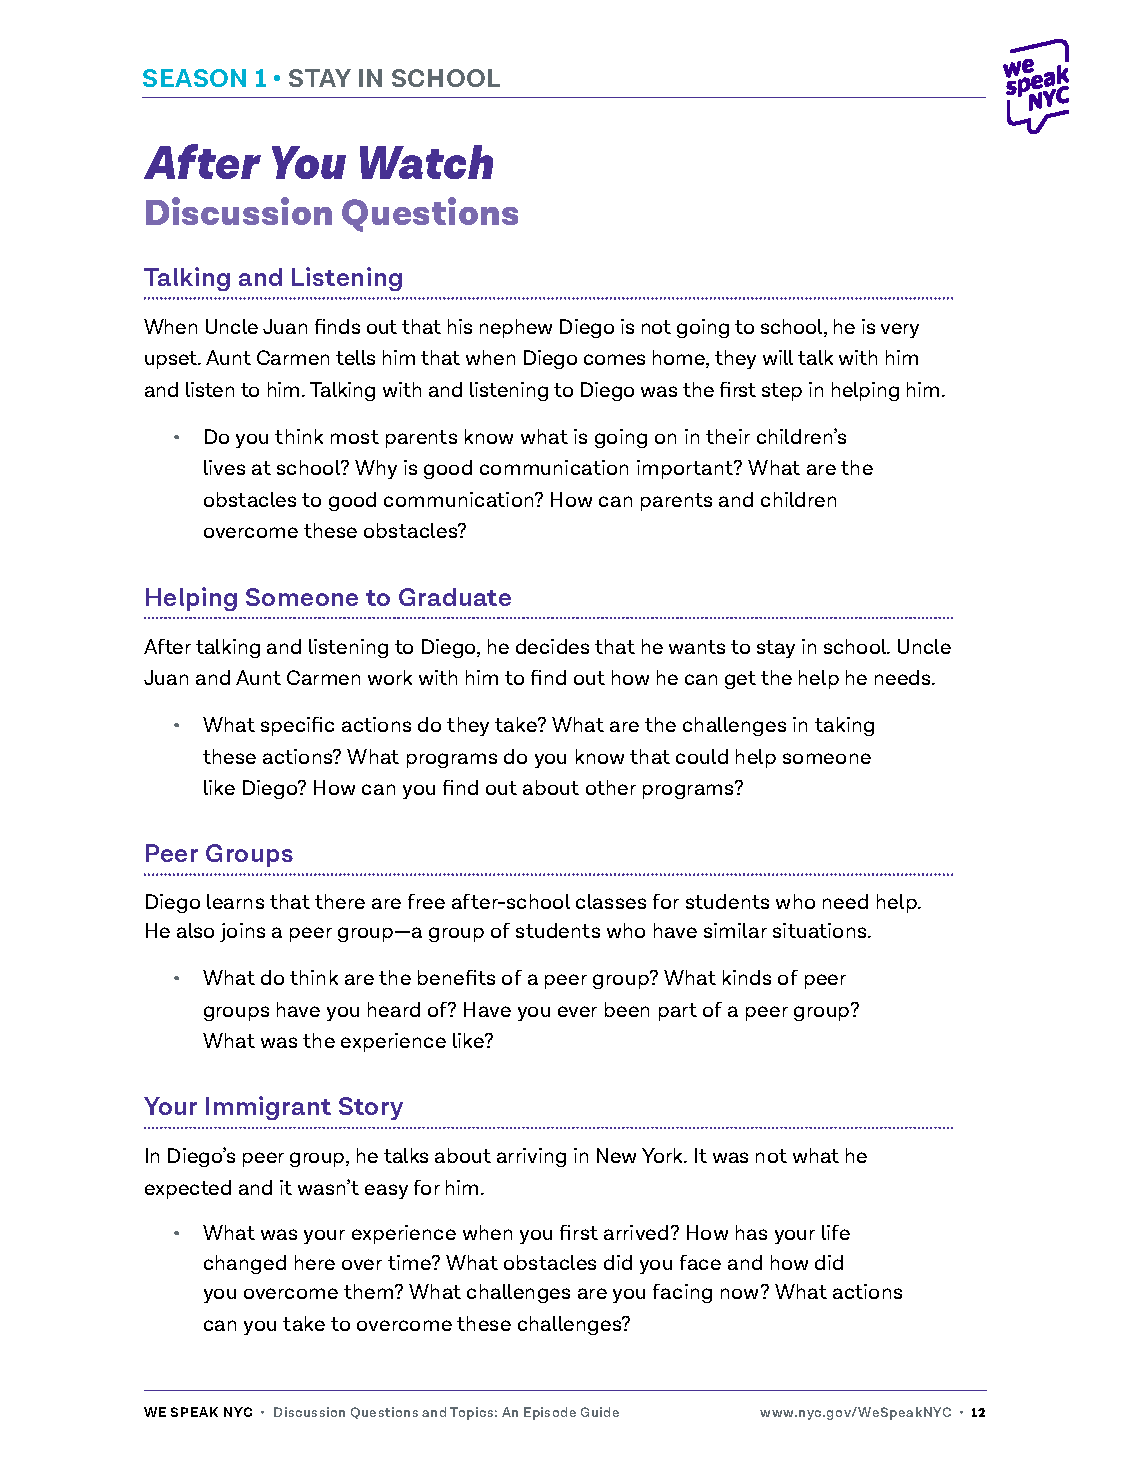 The width and height of the screenshot is (1130, 1463). I want to click on Watch, so click(426, 162).
